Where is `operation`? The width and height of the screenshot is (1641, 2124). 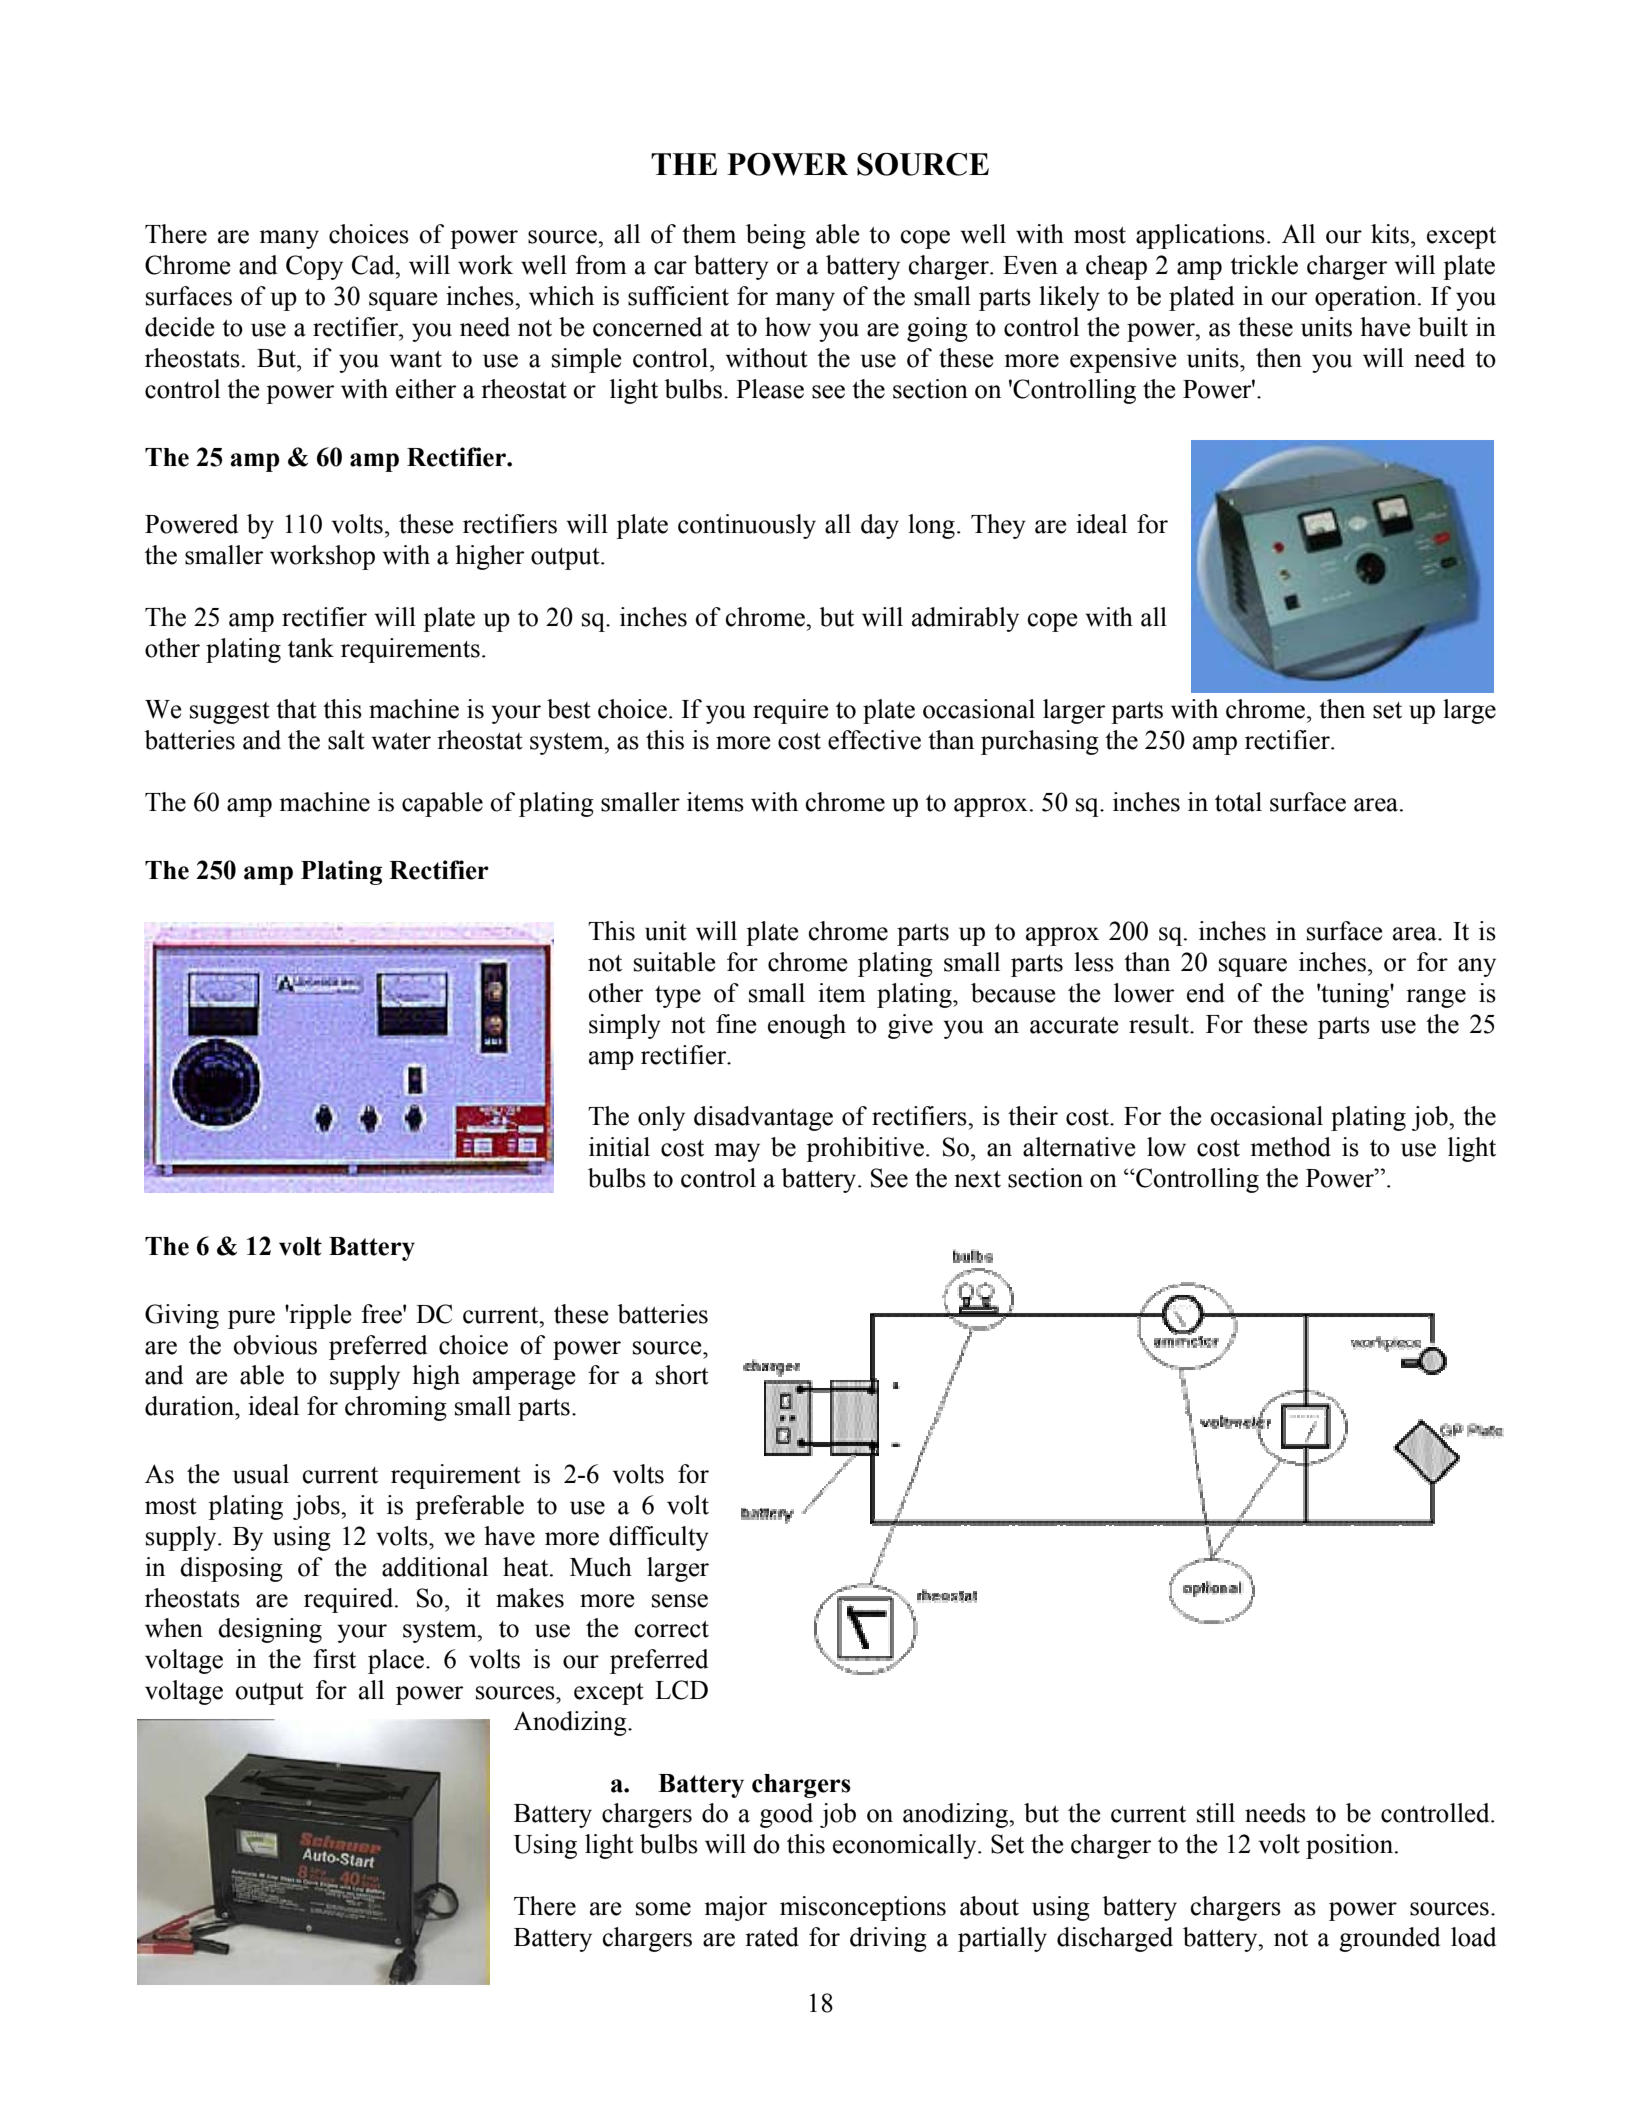
operation is located at coordinates (1367, 298).
